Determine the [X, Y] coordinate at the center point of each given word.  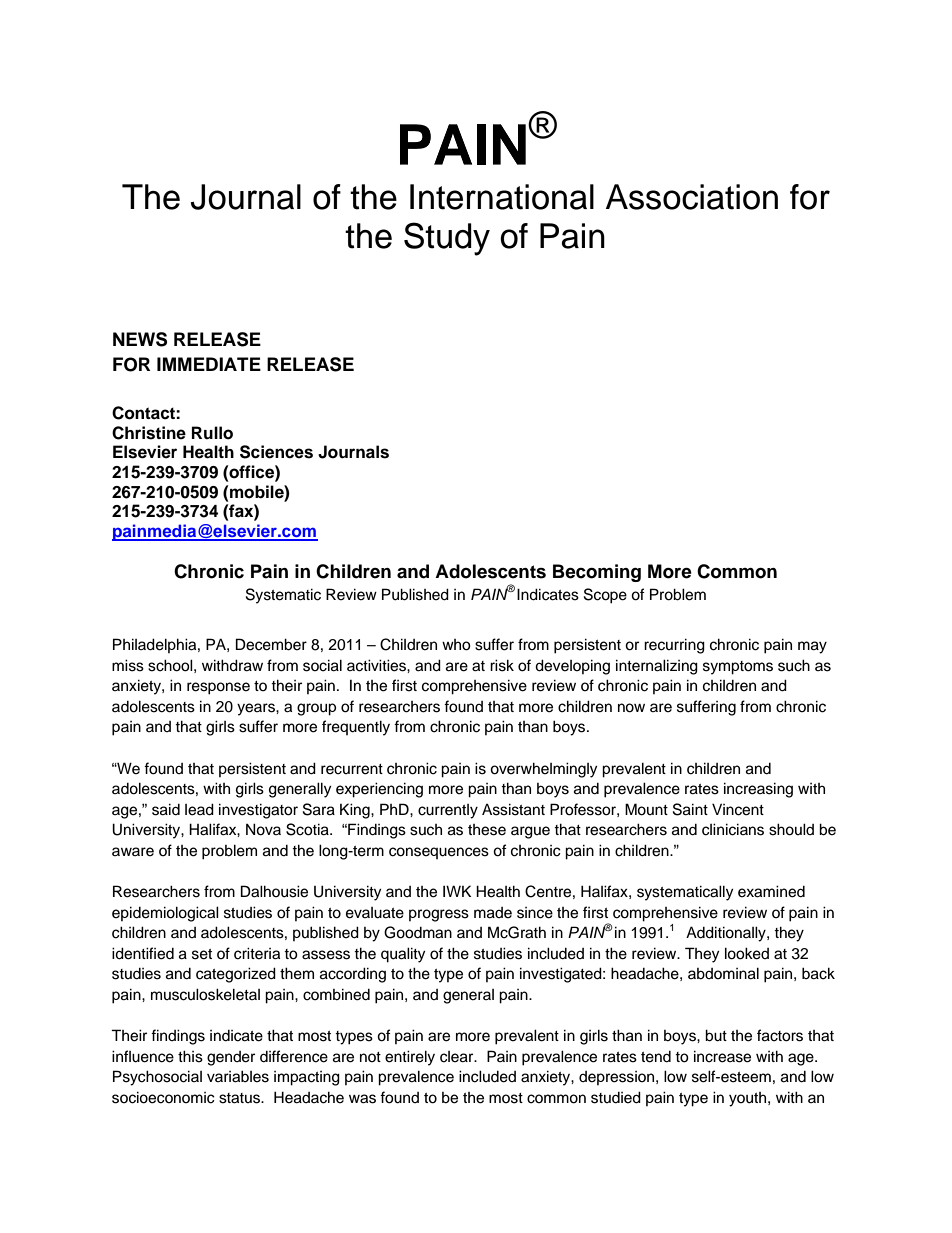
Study [447, 239]
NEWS [140, 339]
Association [692, 197]
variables [238, 1076]
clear [458, 1057]
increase [722, 1056]
